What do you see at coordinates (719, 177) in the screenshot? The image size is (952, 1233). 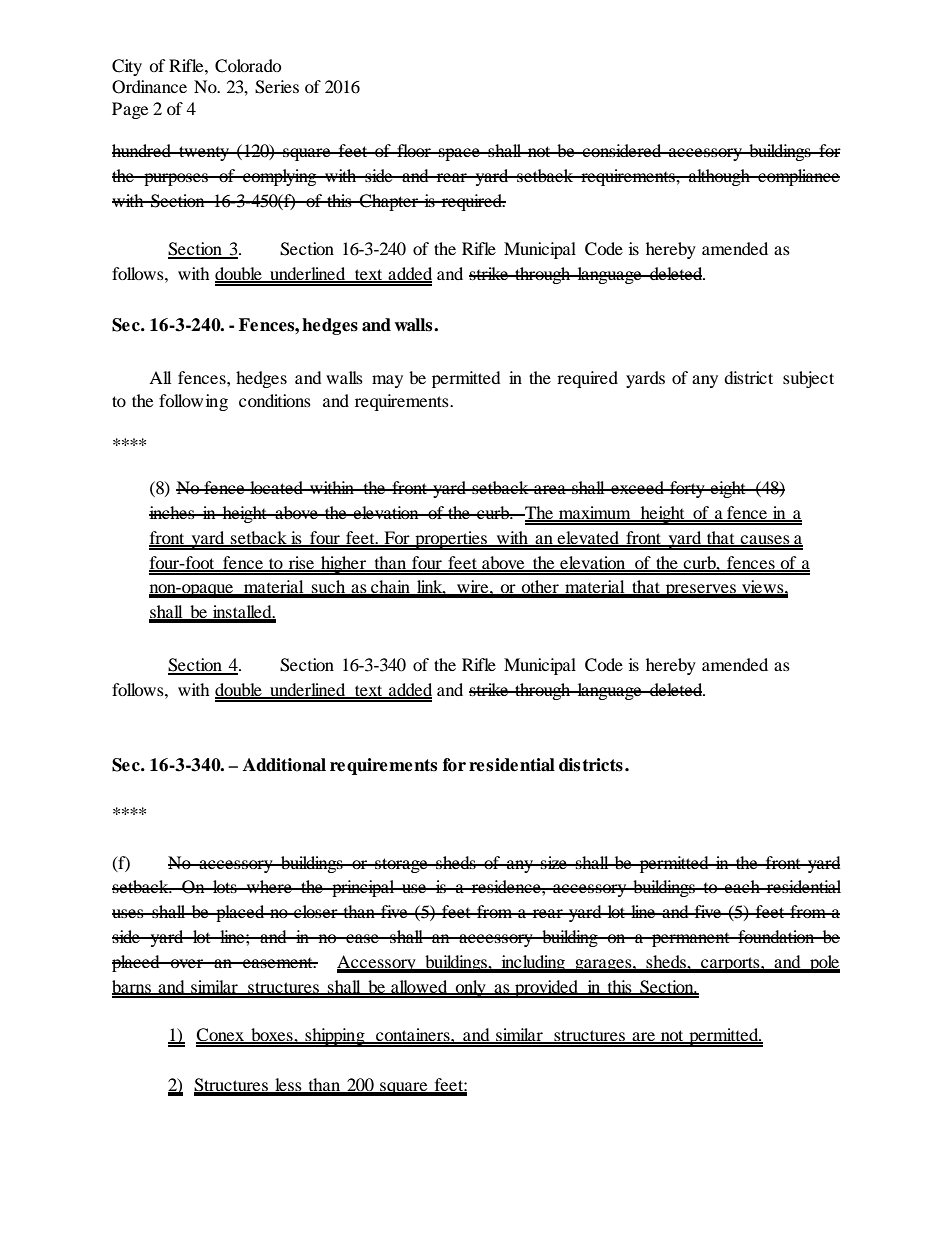 I see `although` at bounding box center [719, 177].
